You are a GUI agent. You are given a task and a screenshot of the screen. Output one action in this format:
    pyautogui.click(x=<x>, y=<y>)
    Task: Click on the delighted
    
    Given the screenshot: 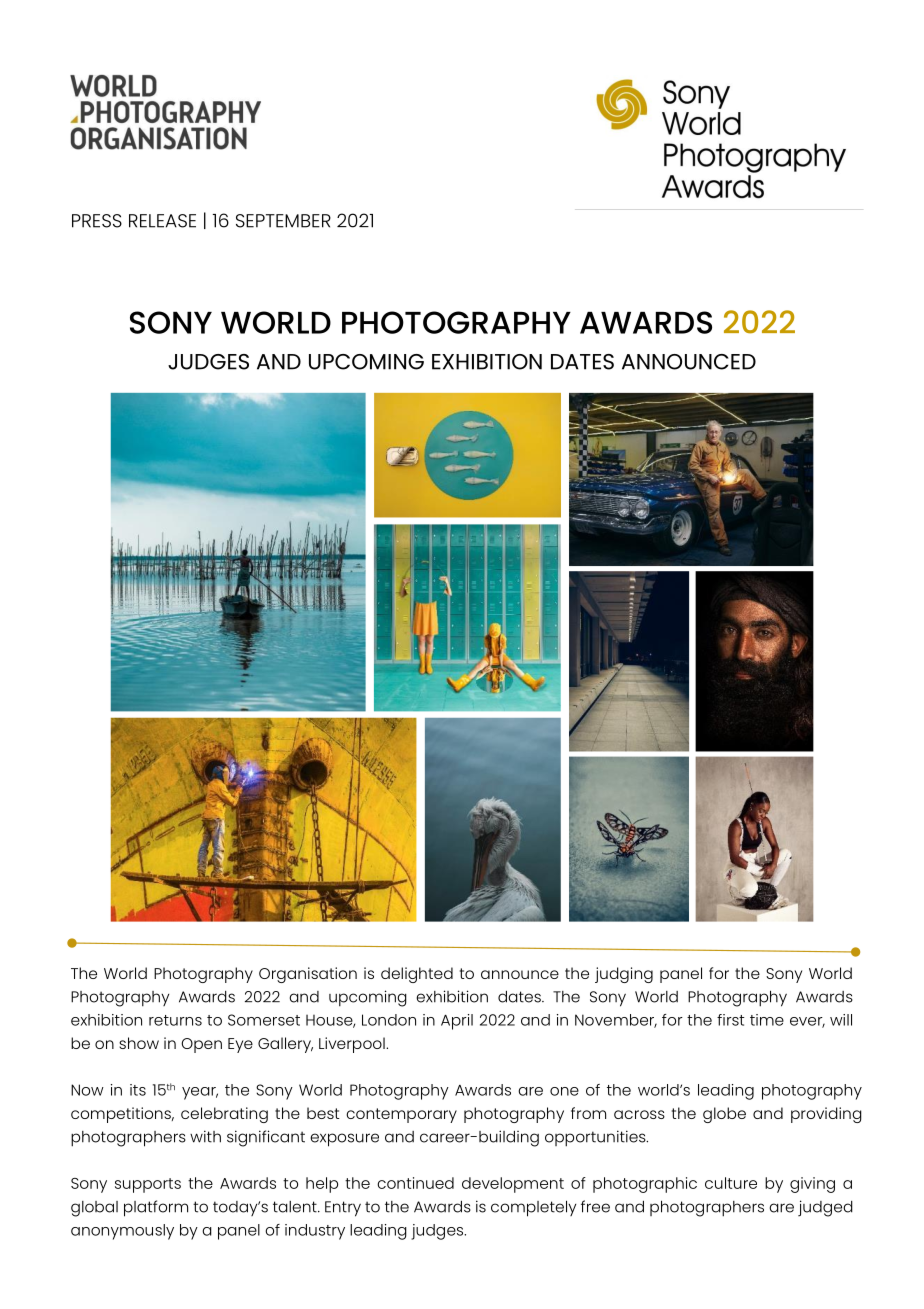 What is the action you would take?
    pyautogui.click(x=417, y=975)
